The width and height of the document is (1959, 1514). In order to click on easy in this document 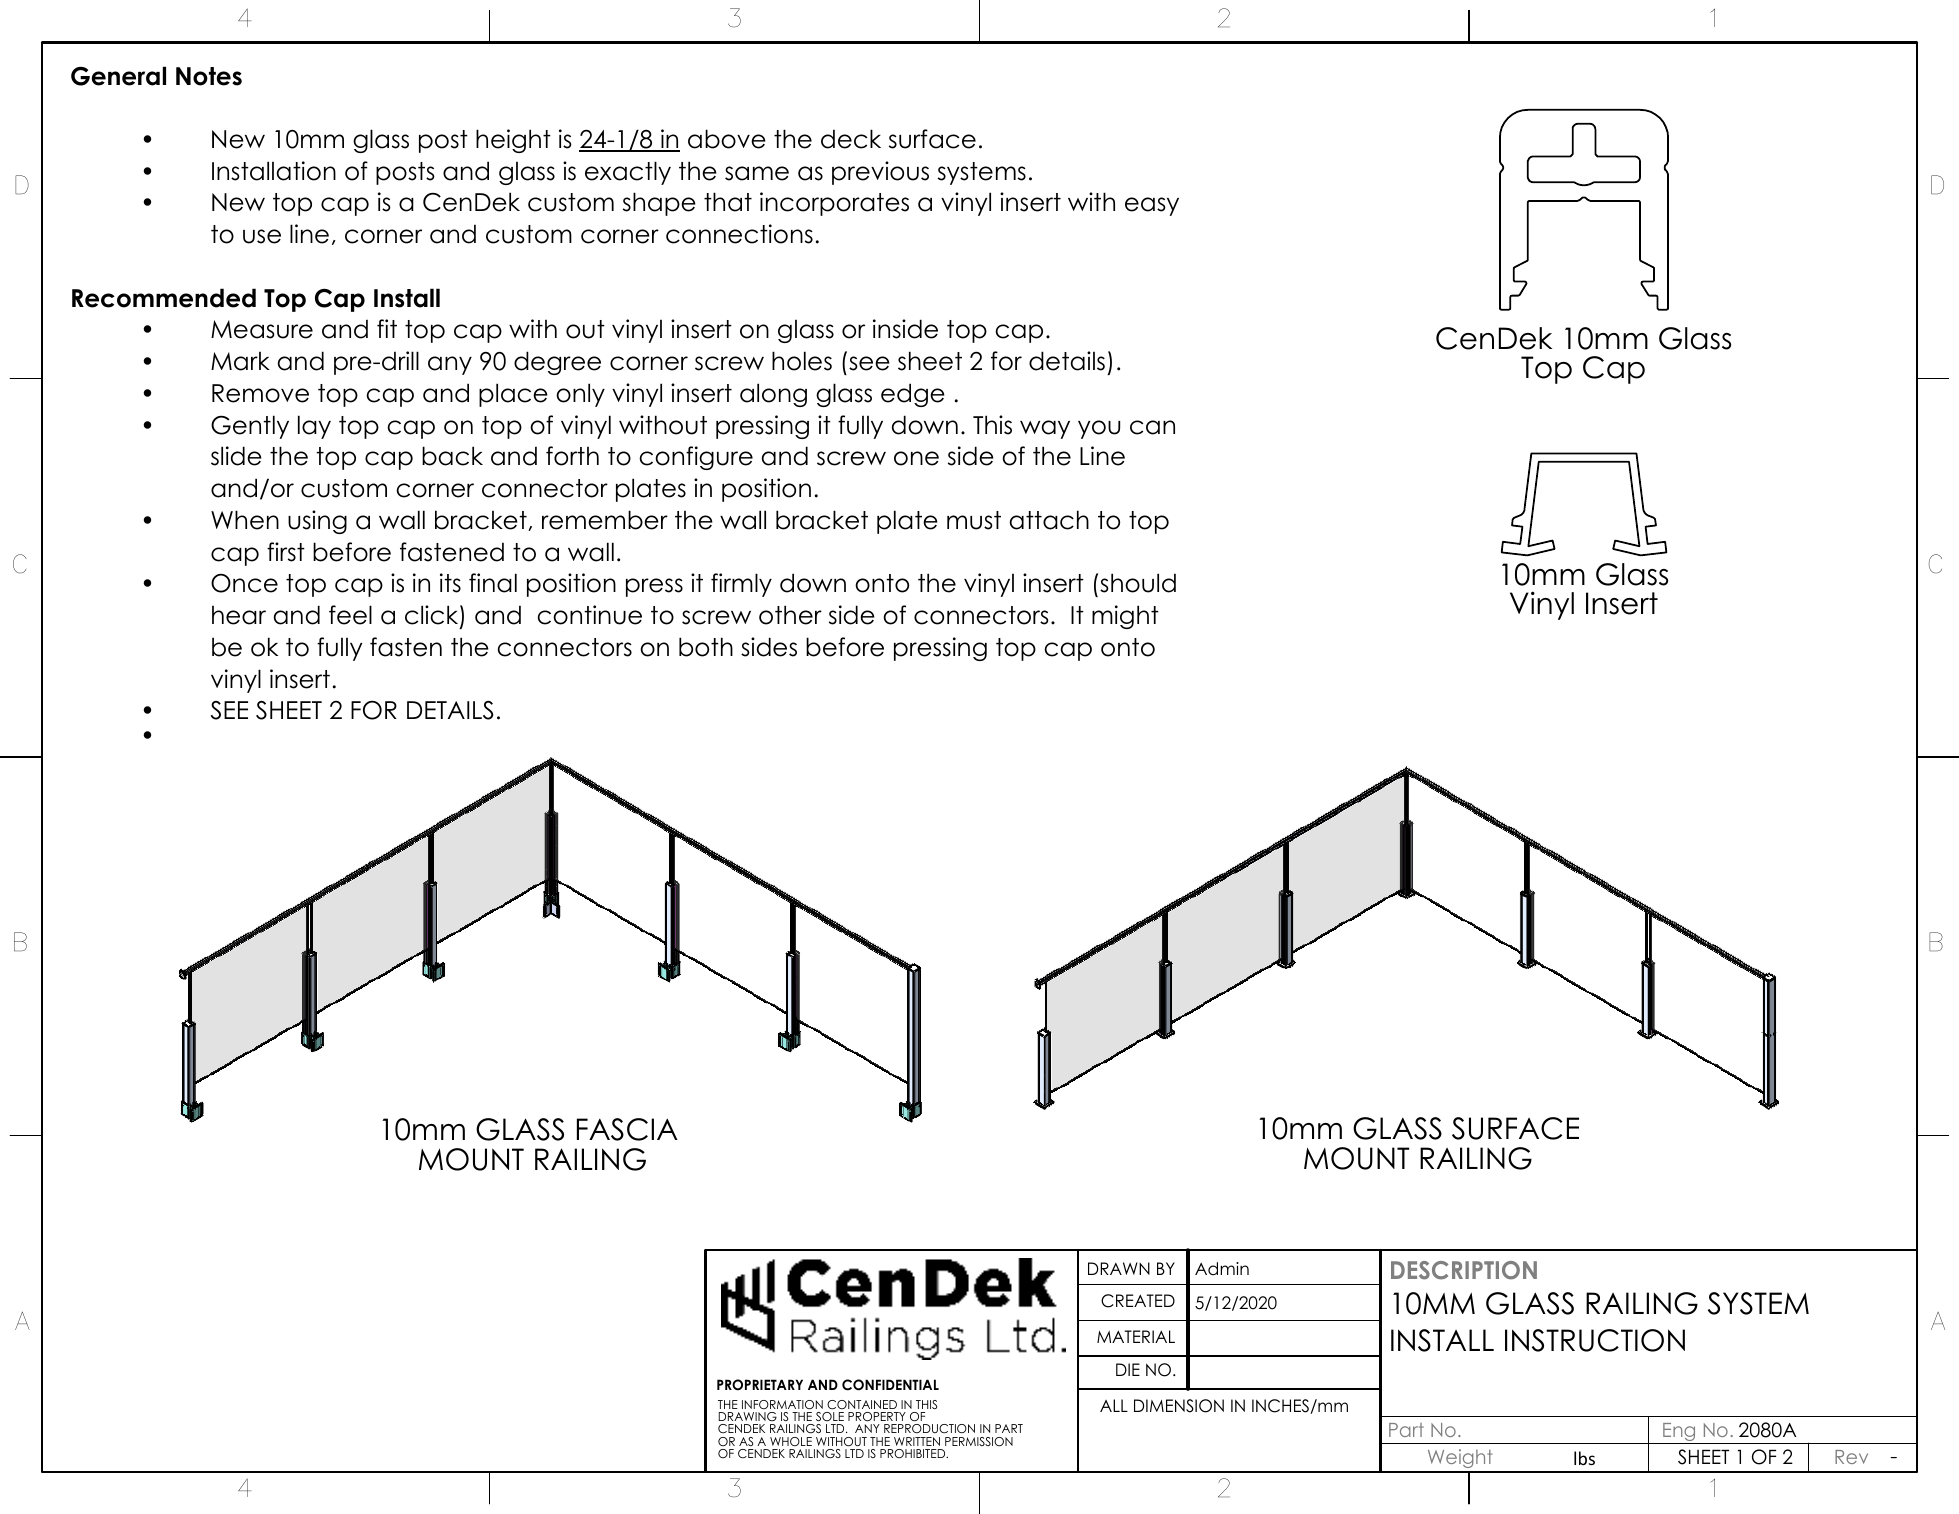, I will do `click(1152, 206)`.
